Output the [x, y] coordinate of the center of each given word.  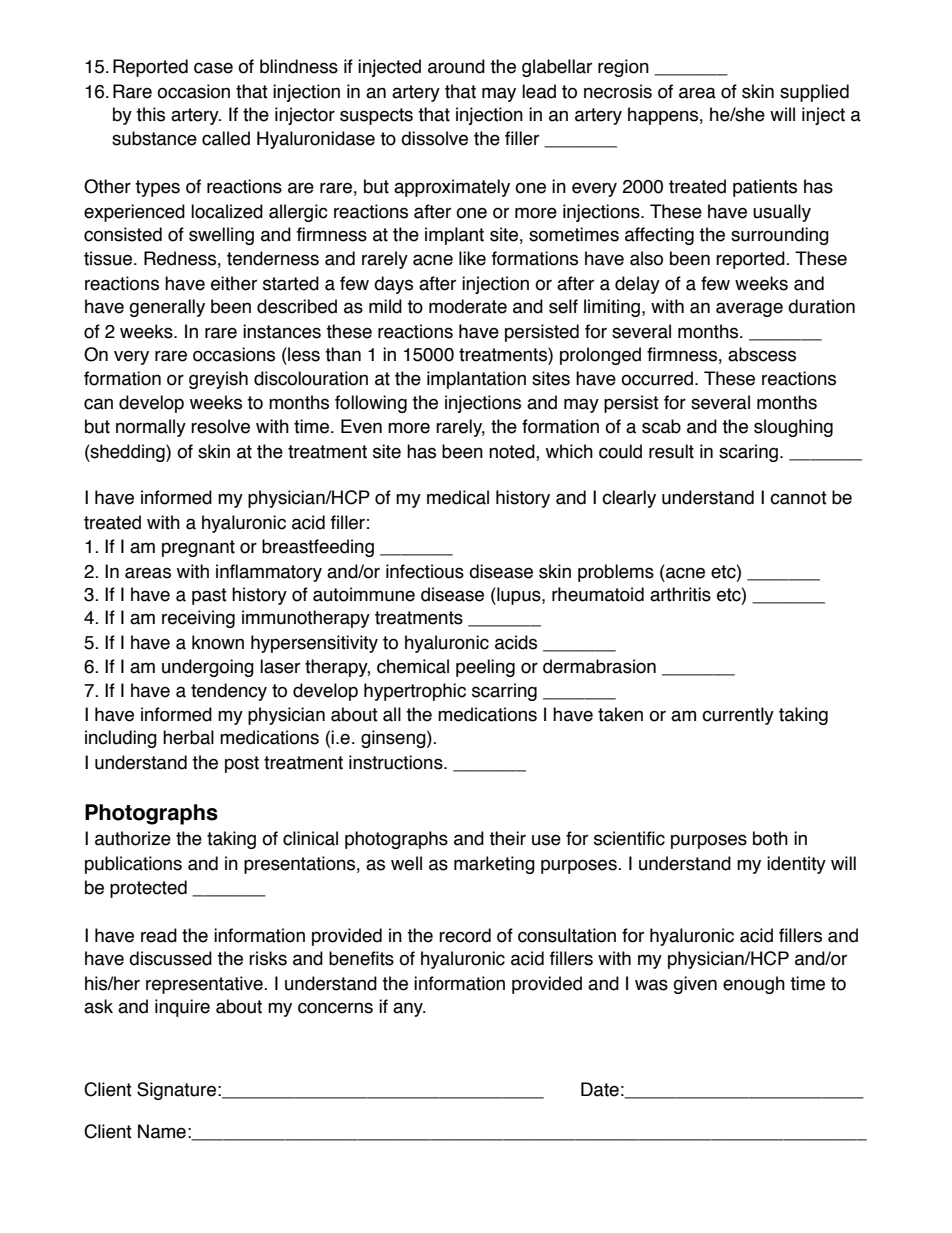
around [456, 66]
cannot [798, 498]
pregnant [198, 548]
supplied [814, 93]
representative [205, 985]
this [150, 114]
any [409, 1009]
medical [458, 497]
